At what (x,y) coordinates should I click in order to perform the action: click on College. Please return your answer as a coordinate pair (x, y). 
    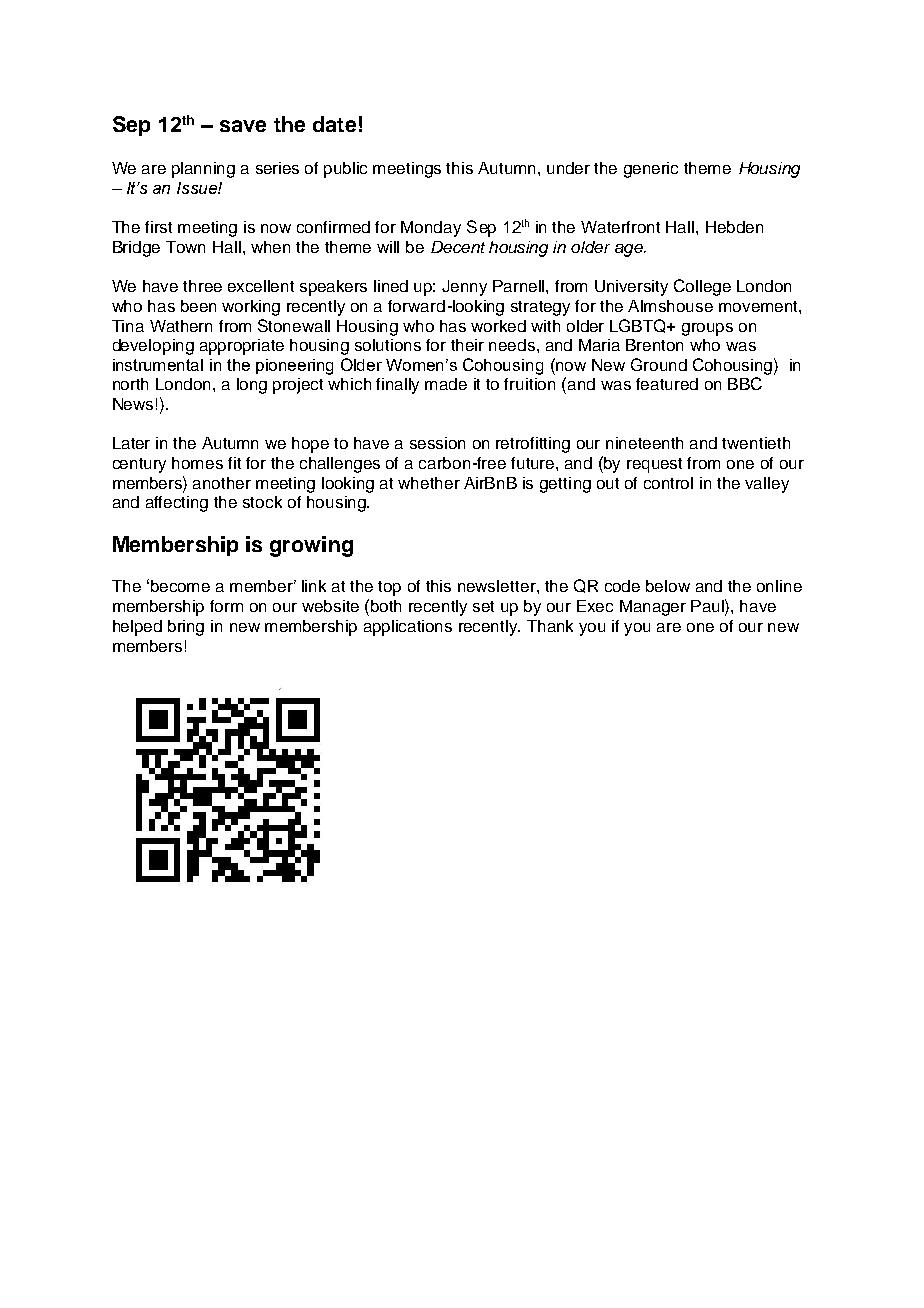
    Looking at the image, I should click on (702, 287).
